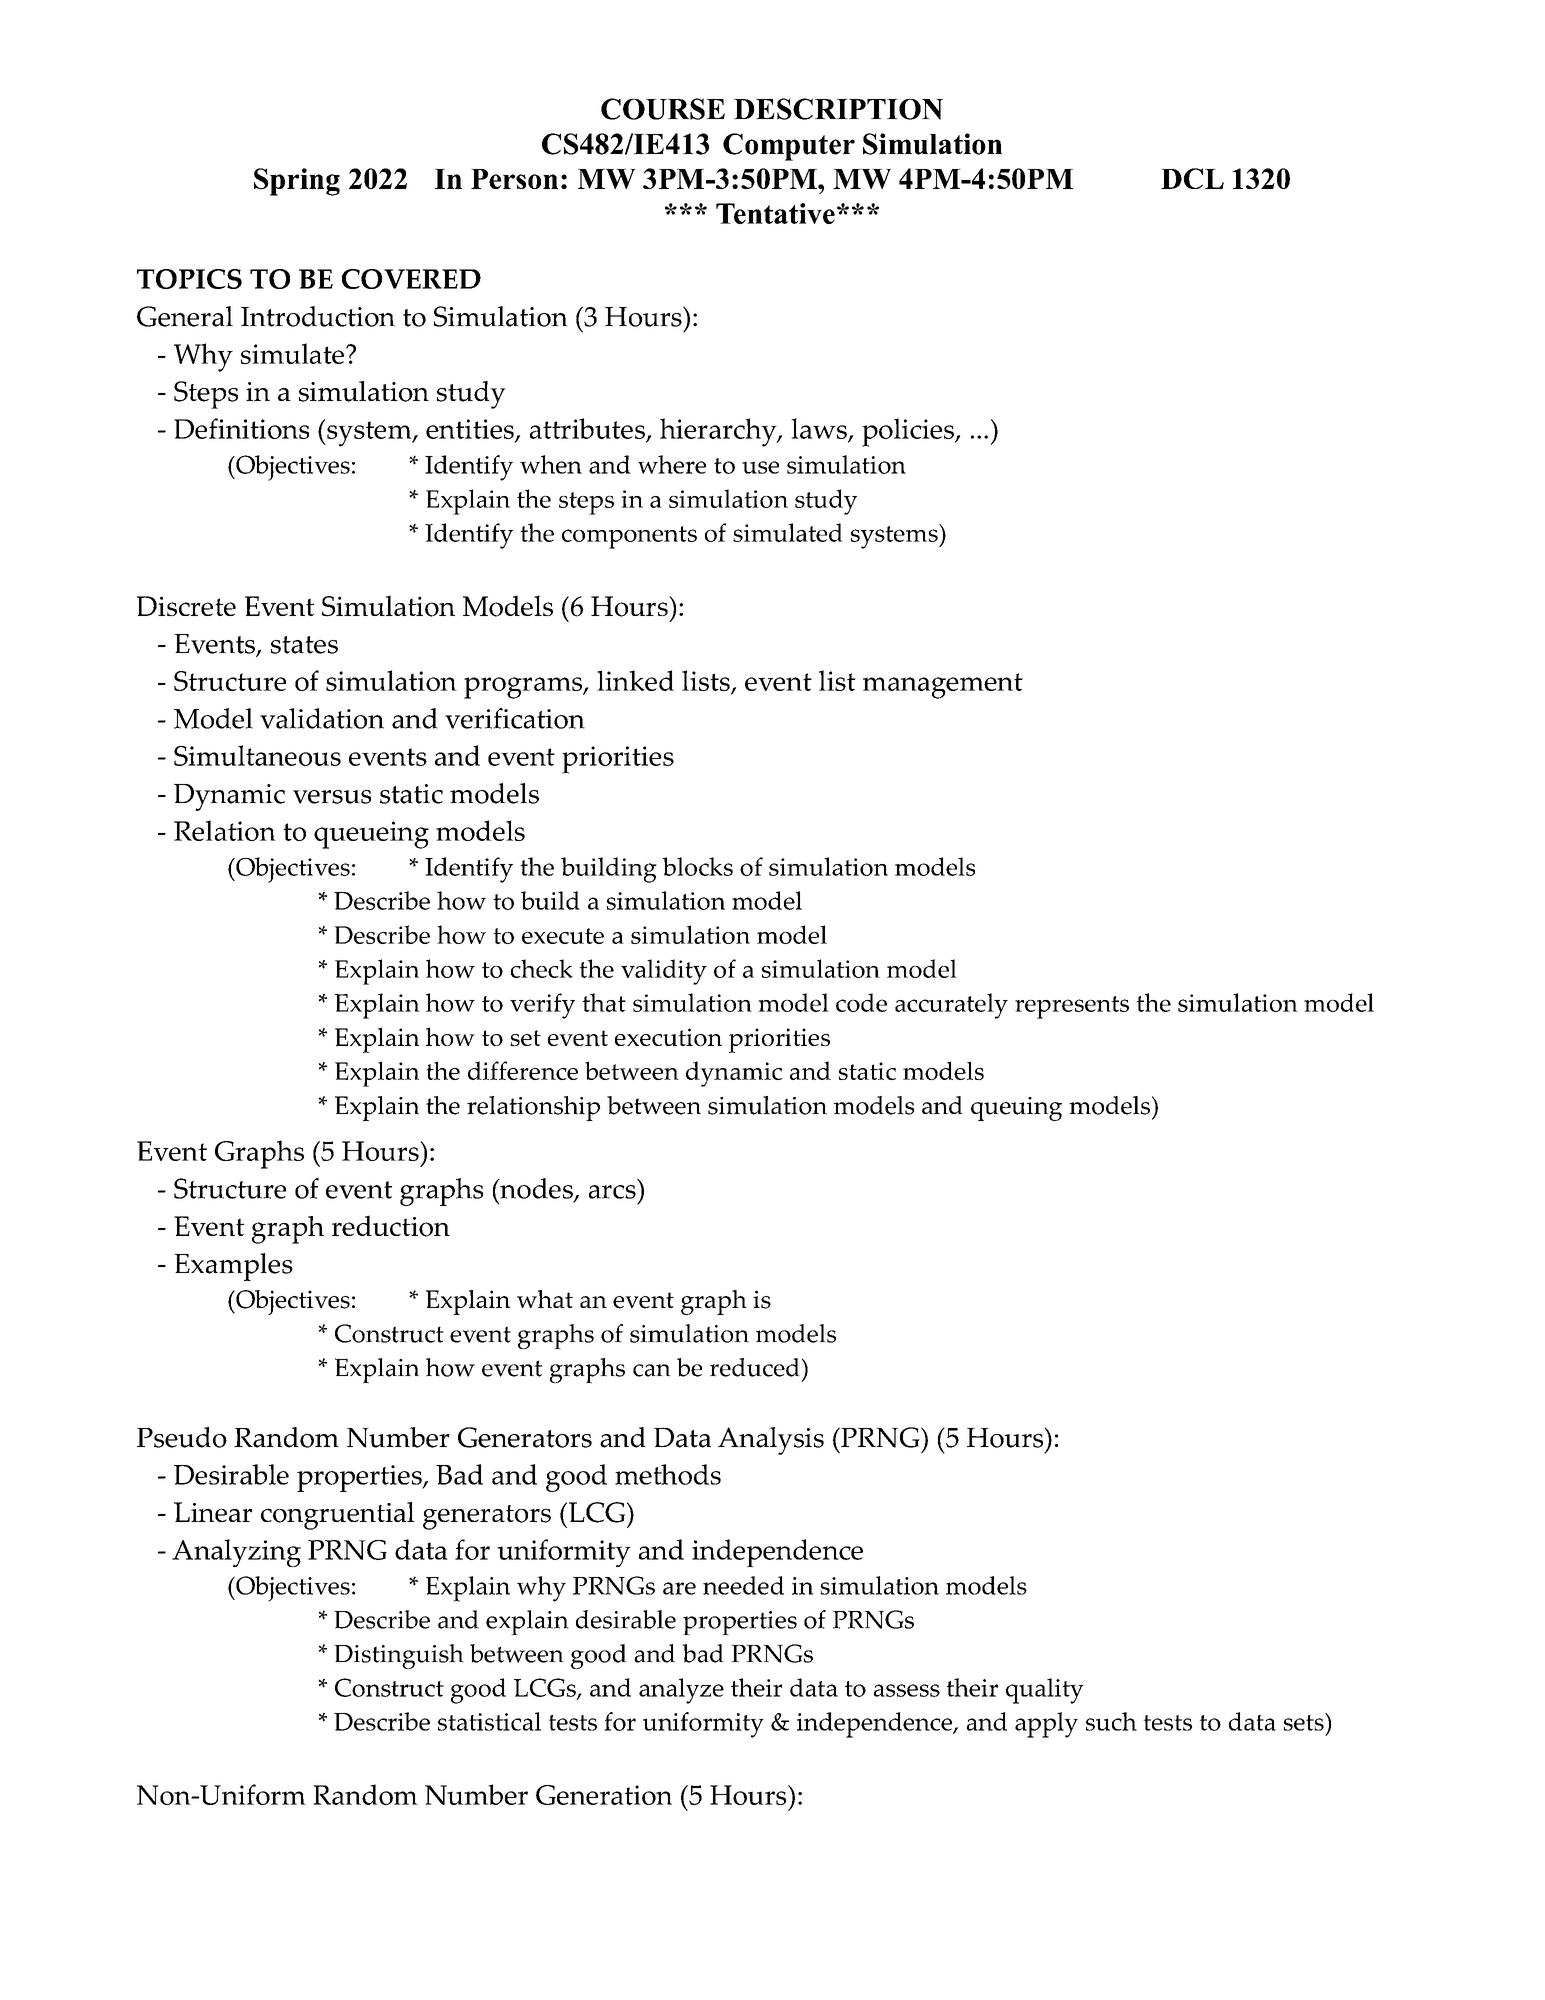  Describe the element at coordinates (297, 182) in the page. I see `Spring` at that location.
